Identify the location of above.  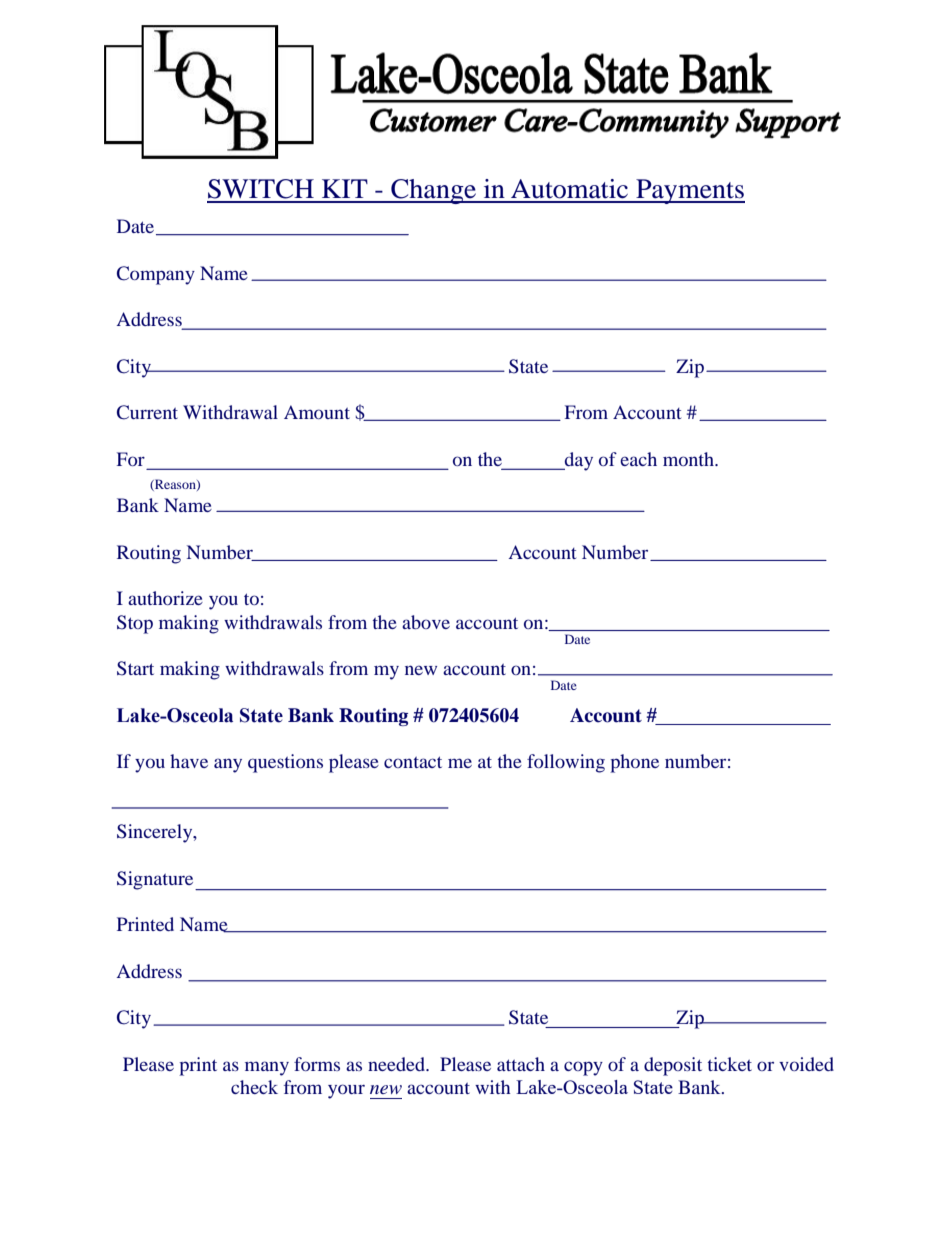
(426, 622).
